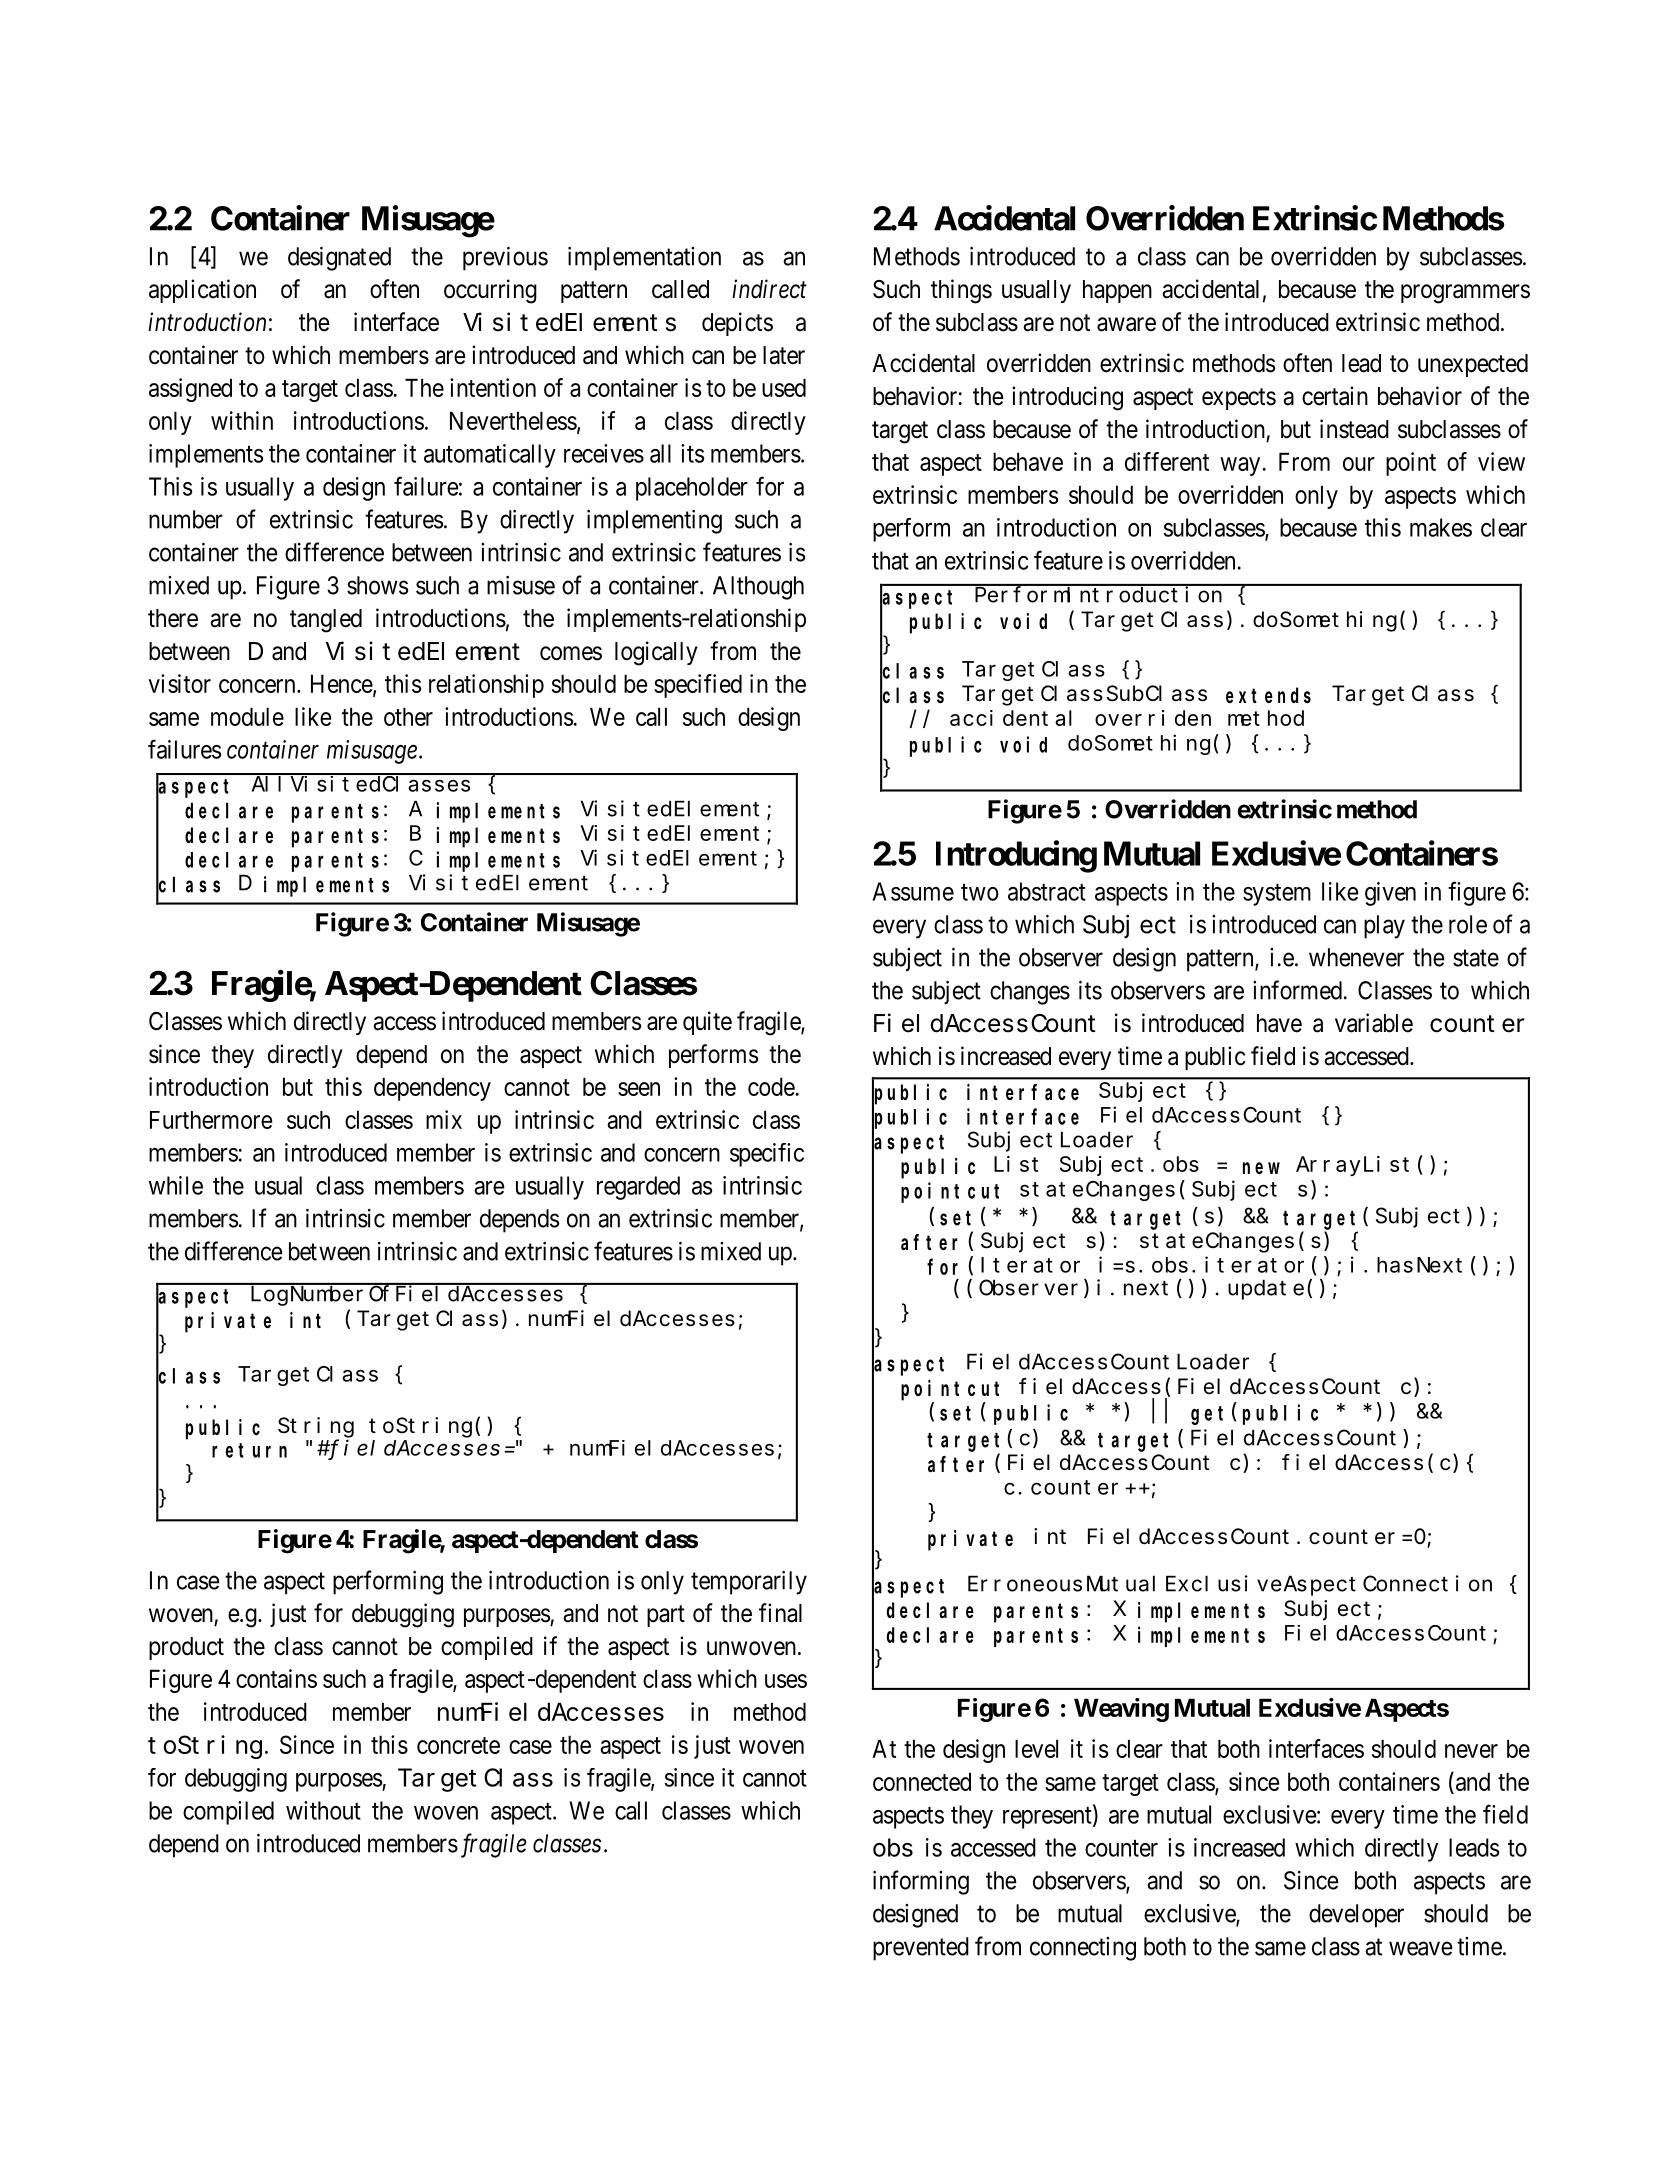 This screenshot has width=1678, height=2171. I want to click on specified, so click(698, 686).
